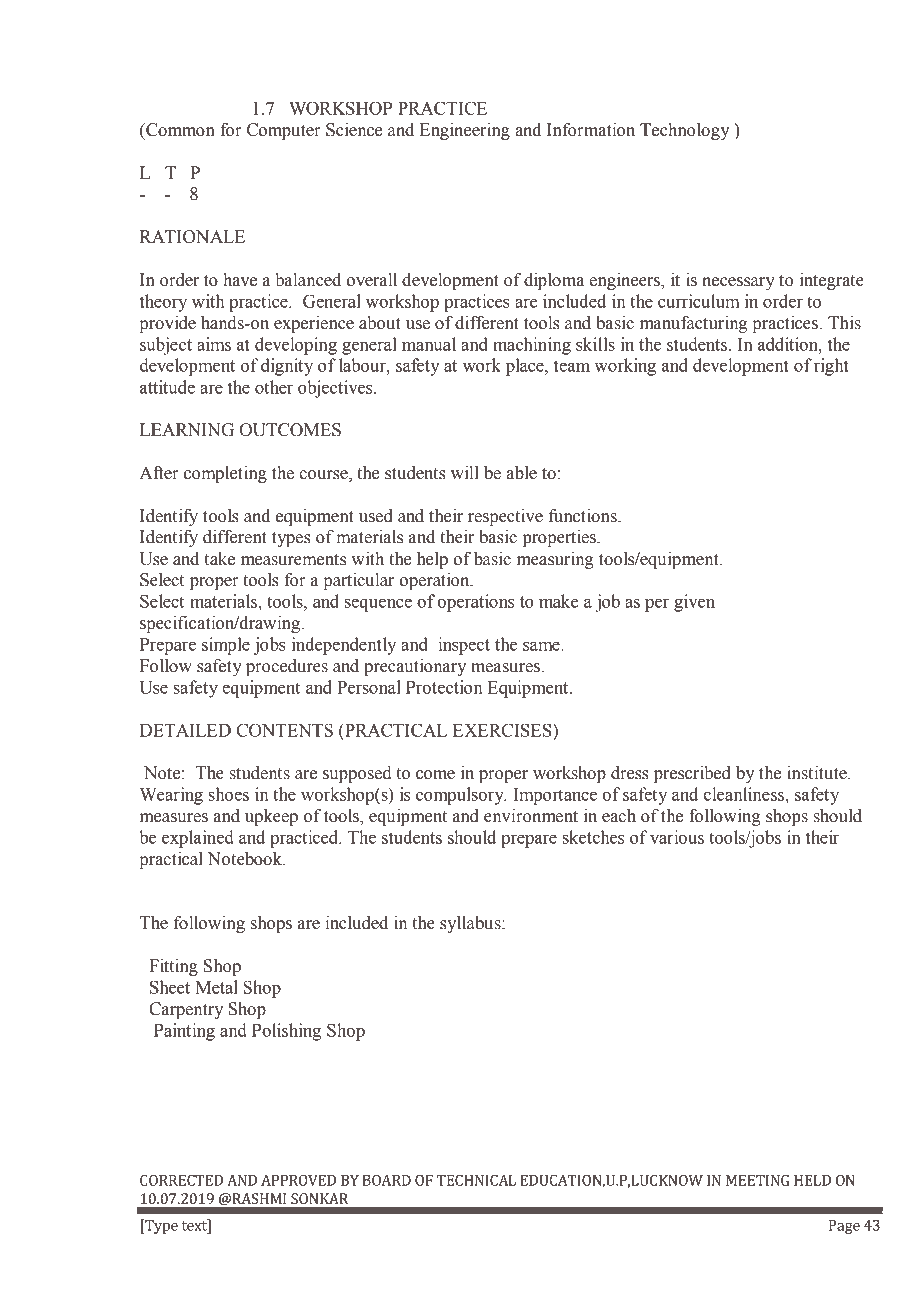 Image resolution: width=924 pixels, height=1308 pixels. Describe the element at coordinates (465, 131) in the screenshot. I see `Engineering` at that location.
